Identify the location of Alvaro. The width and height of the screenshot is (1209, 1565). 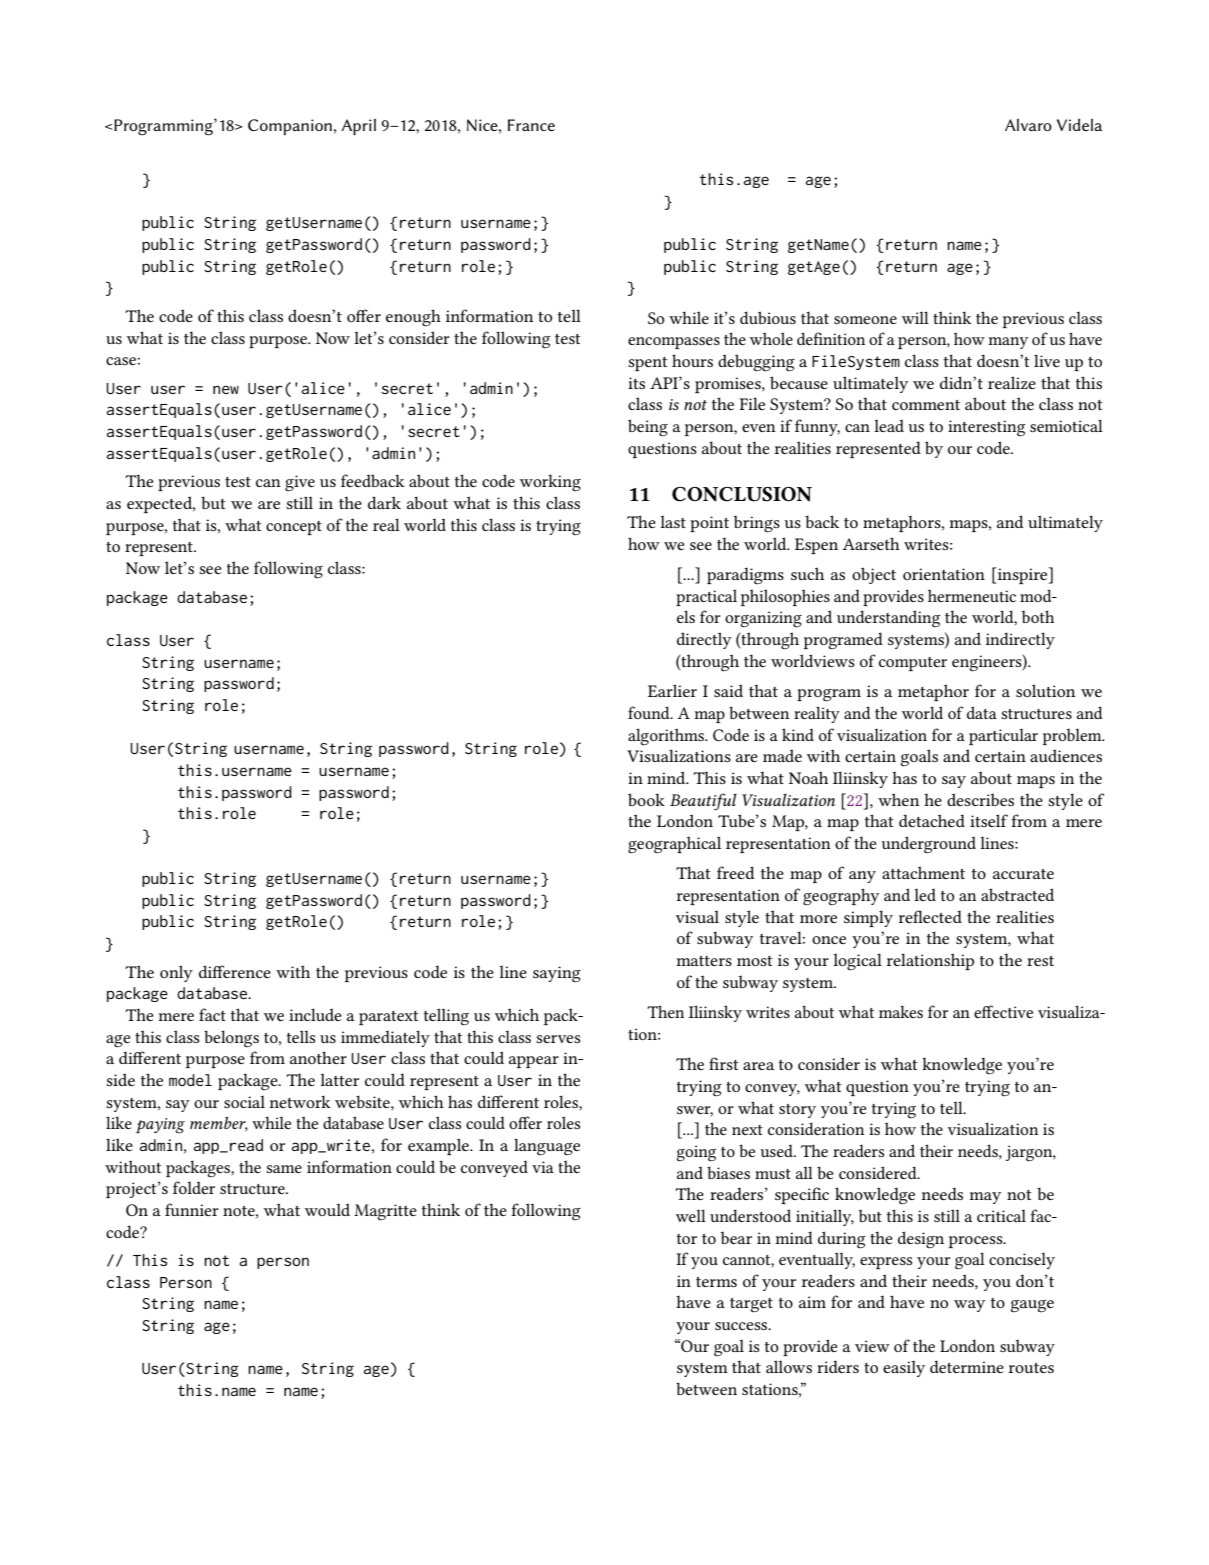
(1028, 124).
